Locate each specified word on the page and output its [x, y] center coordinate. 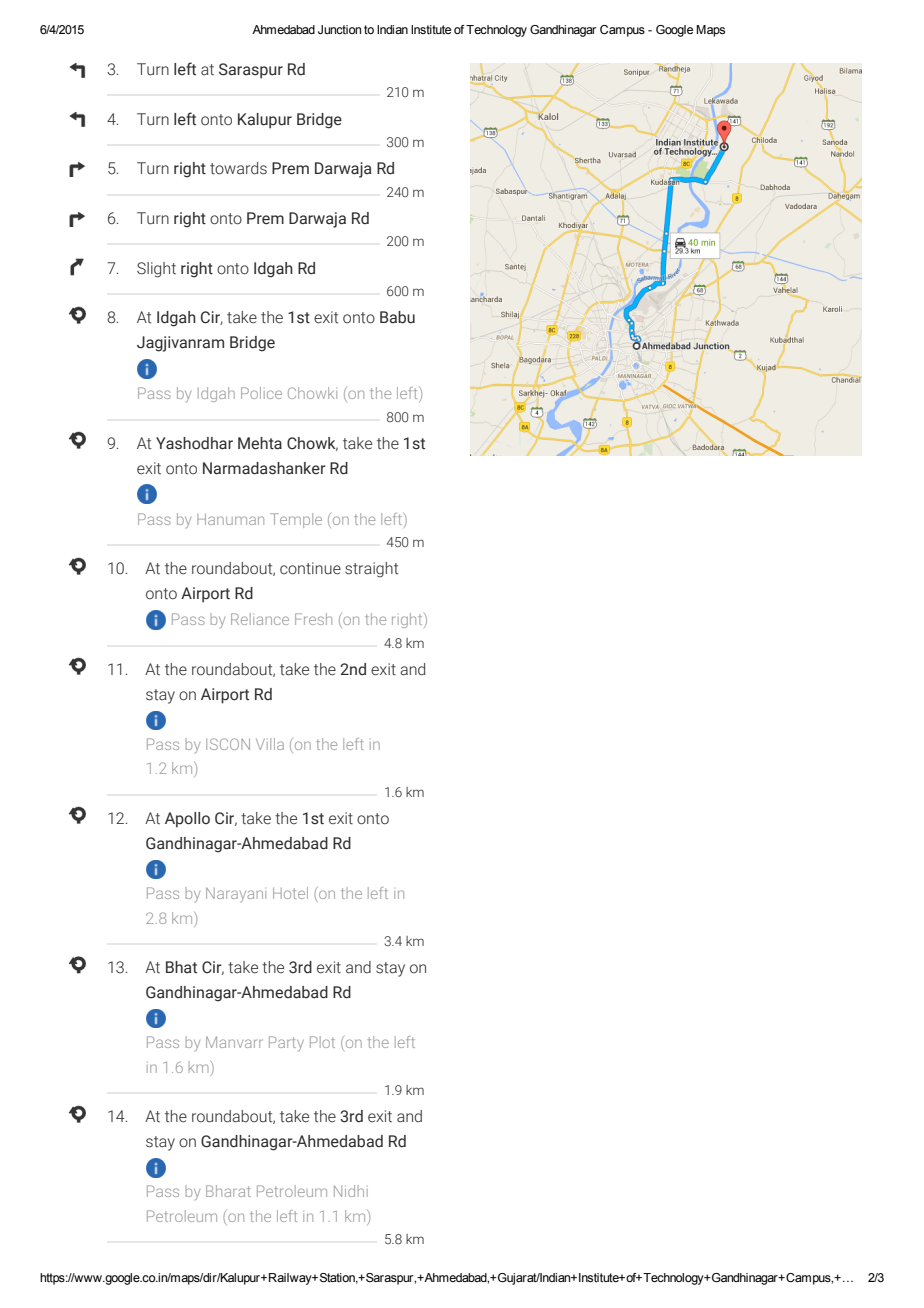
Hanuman [230, 519]
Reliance [260, 619]
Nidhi [351, 1191]
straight [371, 570]
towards [238, 168]
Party [286, 1043]
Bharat [228, 1191]
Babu [397, 317]
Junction [339, 29]
